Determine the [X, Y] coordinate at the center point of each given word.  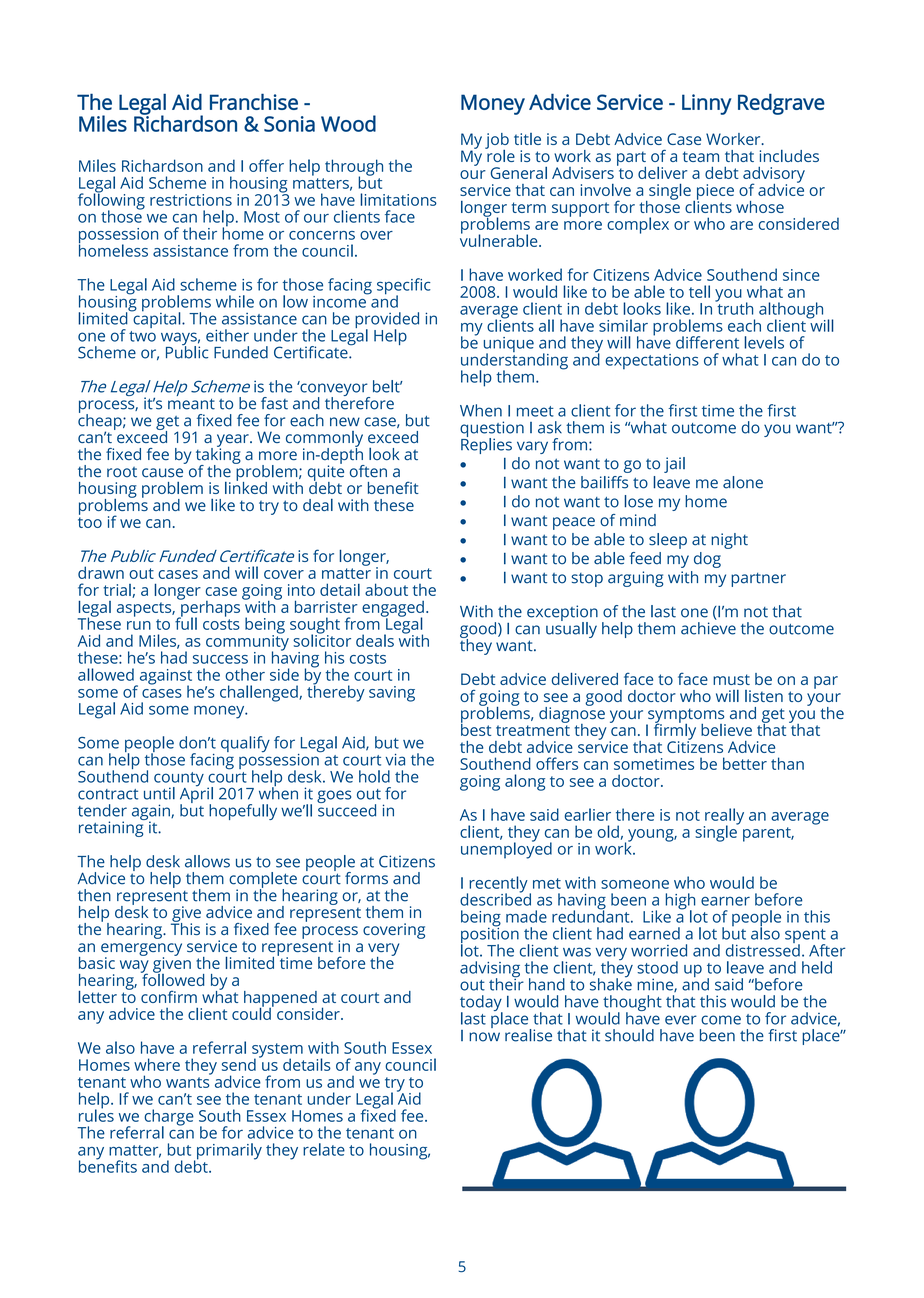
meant [191, 404]
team [701, 156]
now [484, 1037]
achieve [708, 627]
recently [498, 885]
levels [764, 342]
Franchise [254, 101]
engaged [393, 610]
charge [169, 1118]
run [139, 625]
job [497, 142]
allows [207, 861]
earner [725, 901]
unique [509, 346]
